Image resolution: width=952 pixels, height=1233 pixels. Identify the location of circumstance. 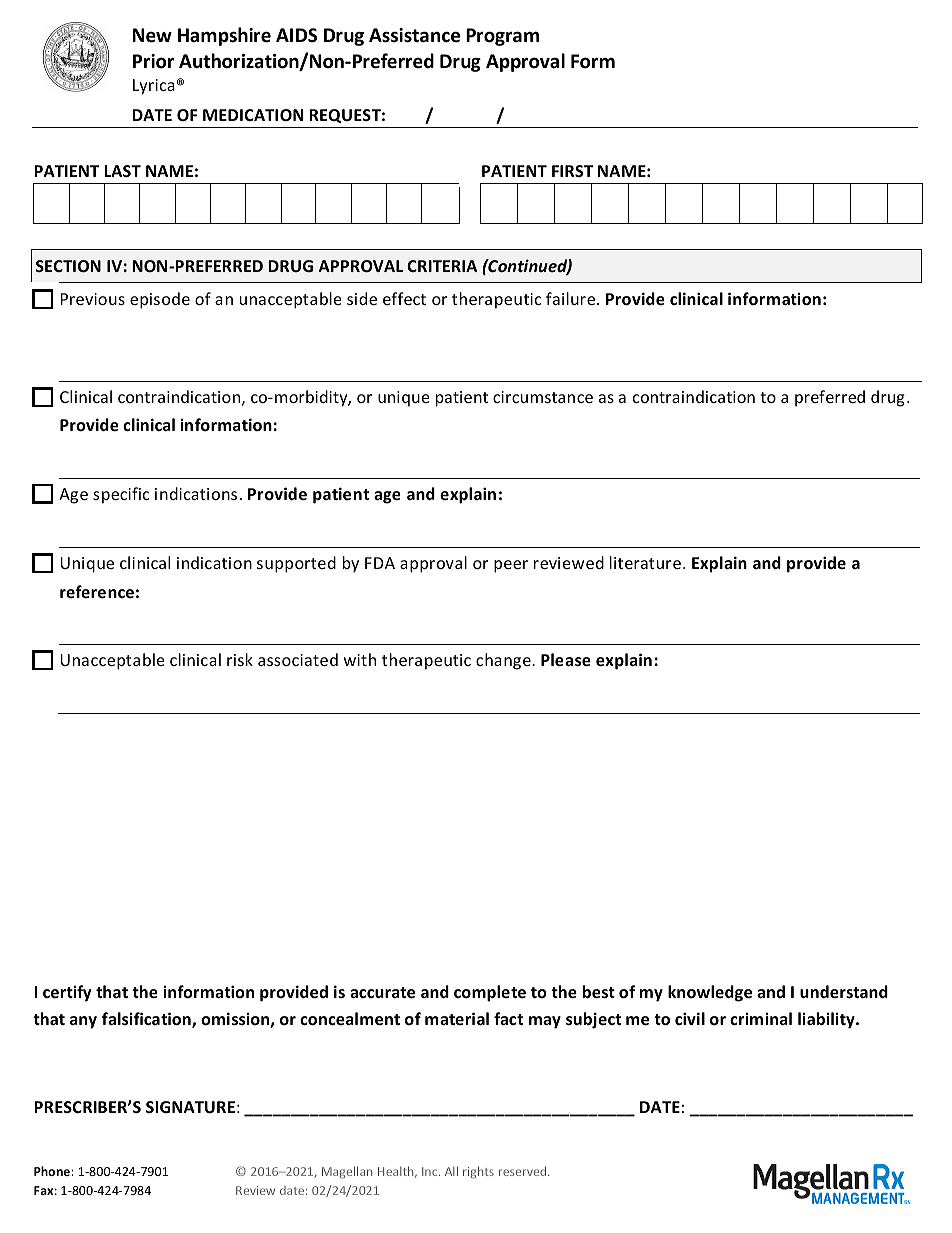
(543, 397).
